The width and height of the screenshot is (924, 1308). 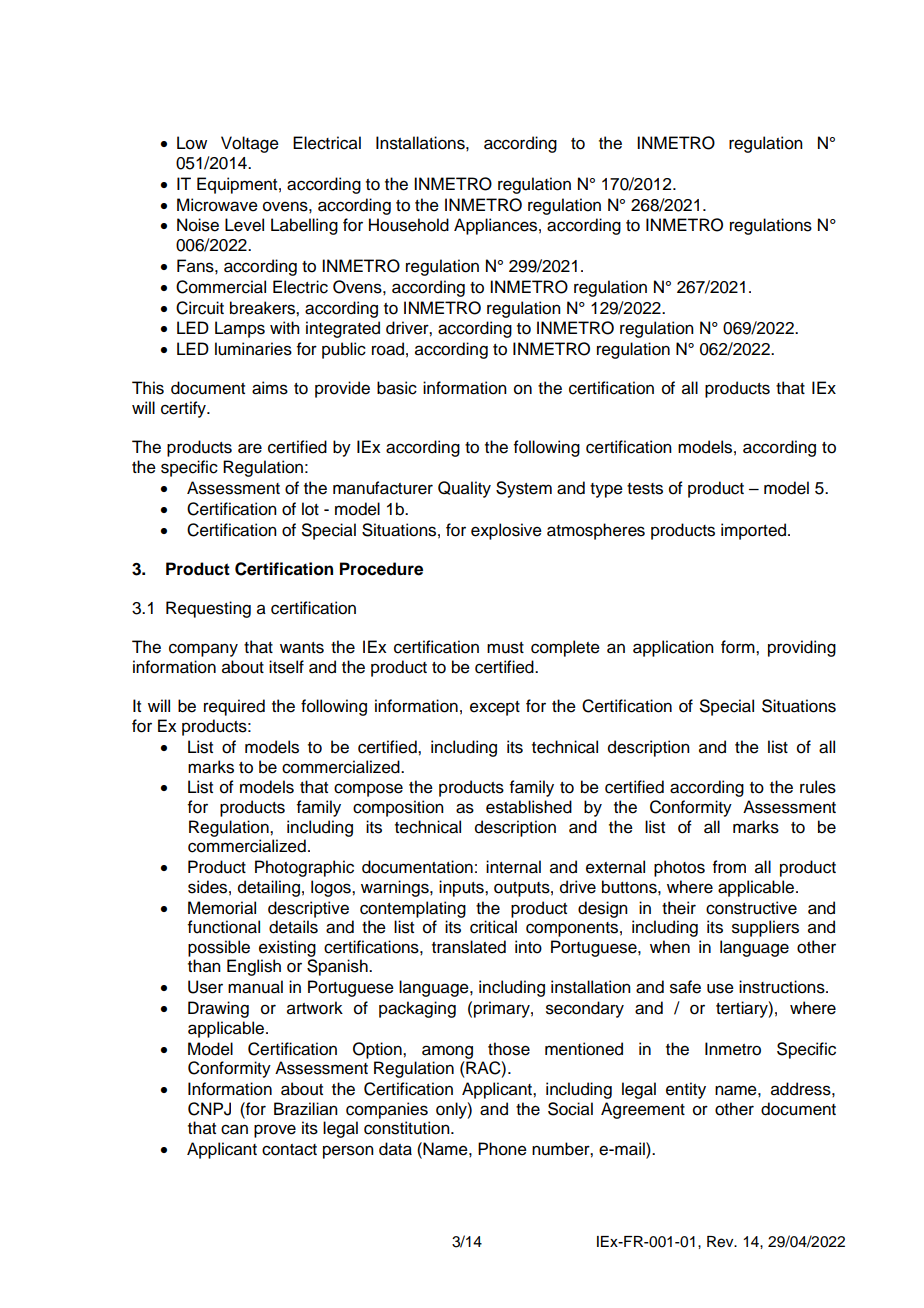 What do you see at coordinates (269, 888) in the screenshot?
I see `detailing` at bounding box center [269, 888].
